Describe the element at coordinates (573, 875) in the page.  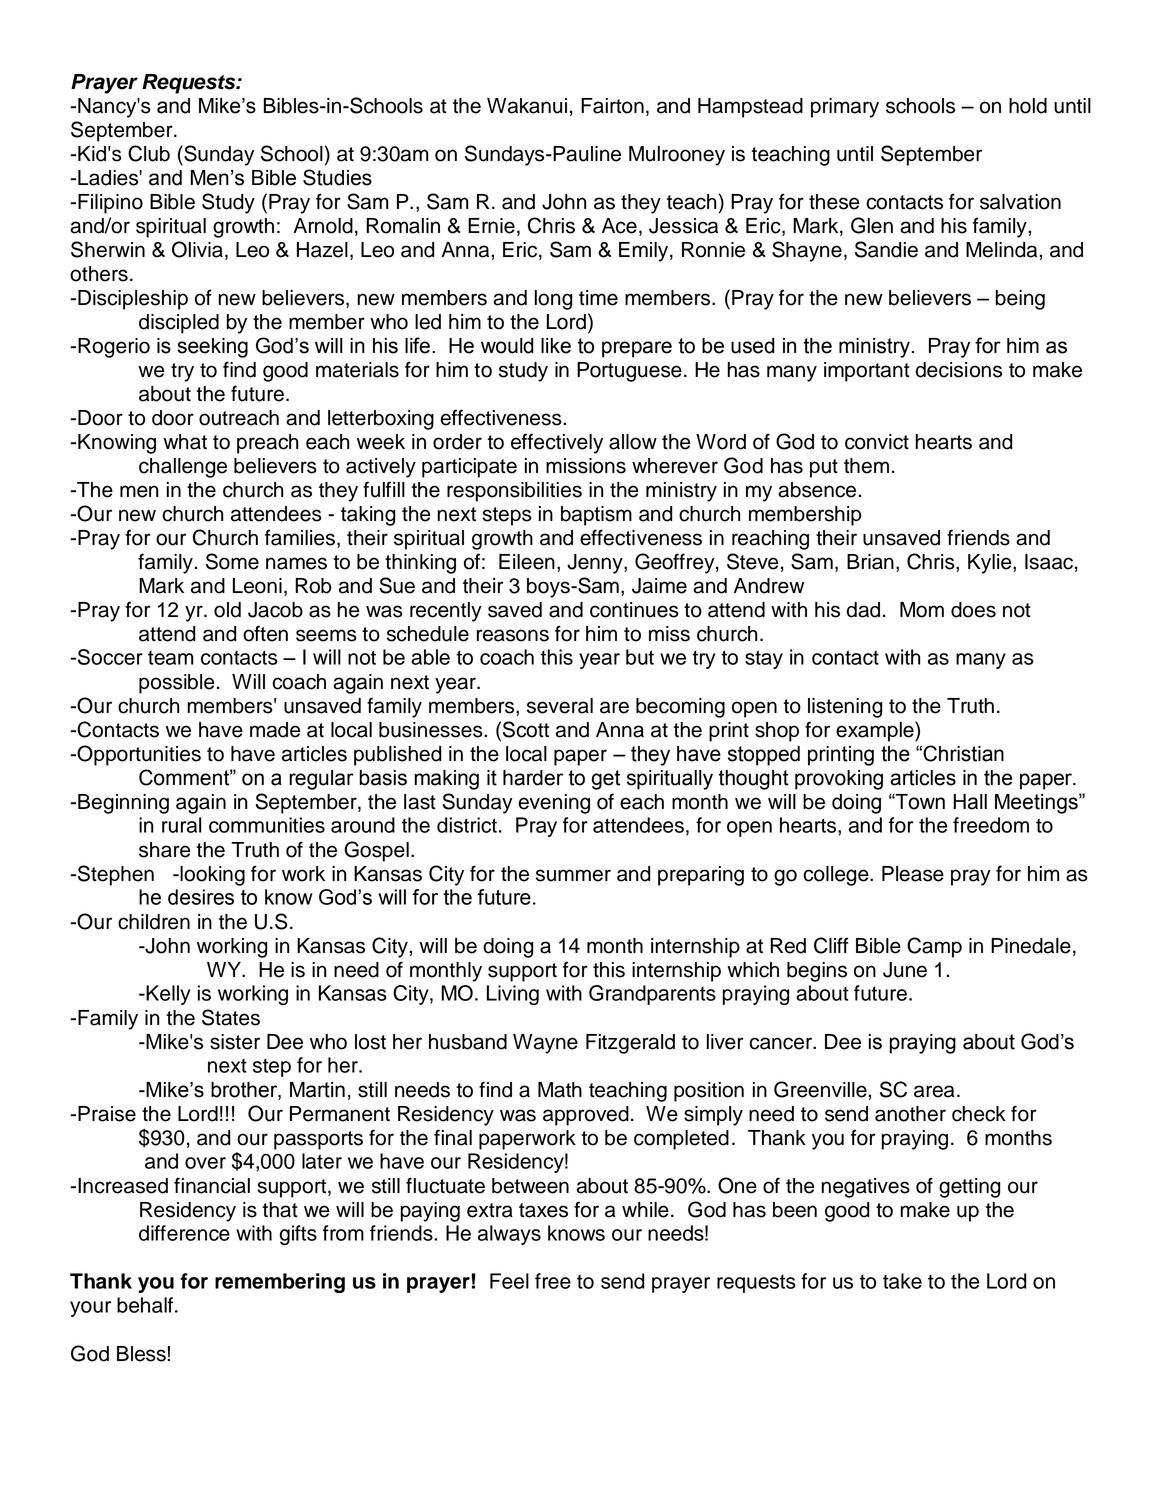
I see `summer` at that location.
